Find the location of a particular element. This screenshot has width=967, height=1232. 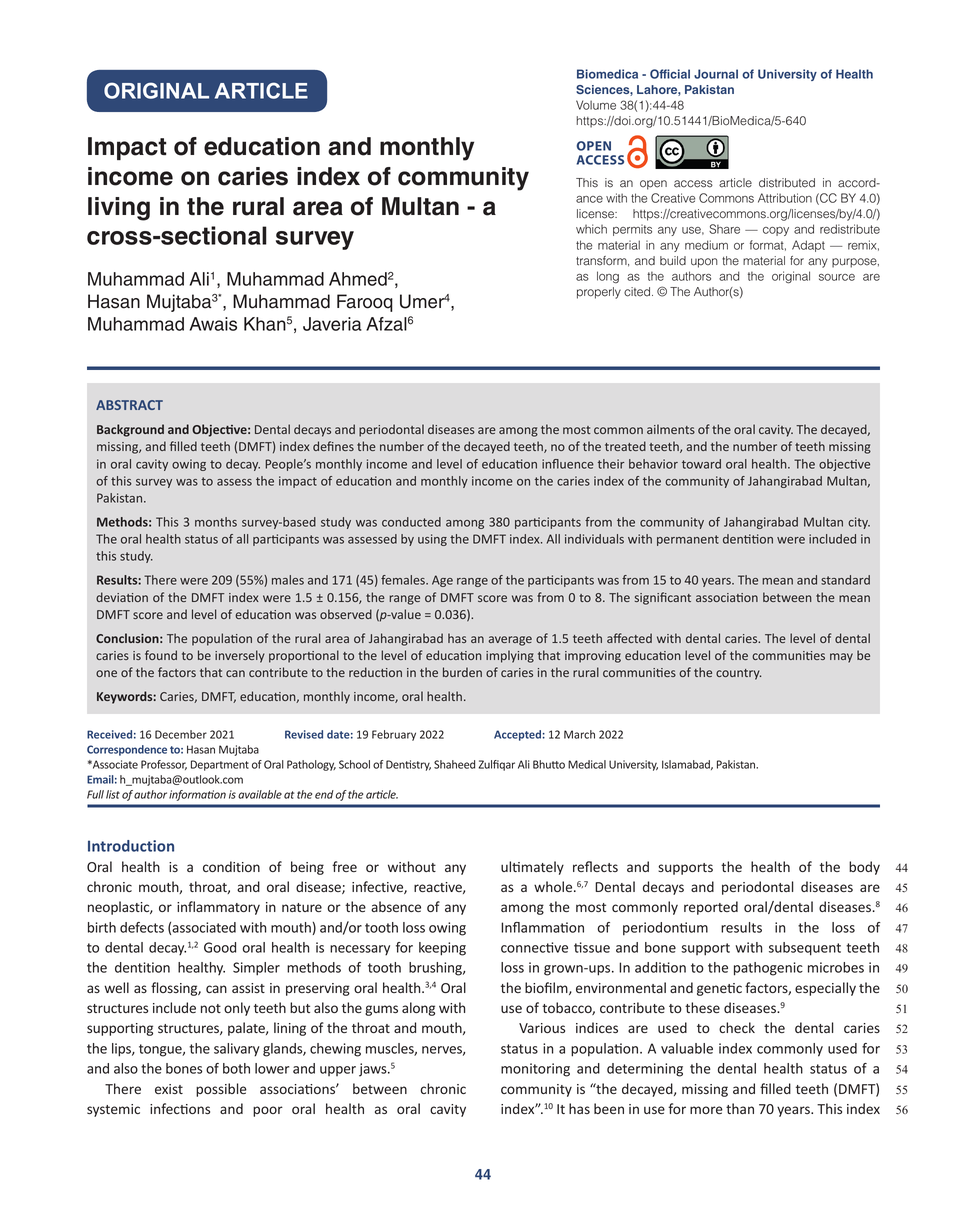

Volume is located at coordinates (596, 105).
